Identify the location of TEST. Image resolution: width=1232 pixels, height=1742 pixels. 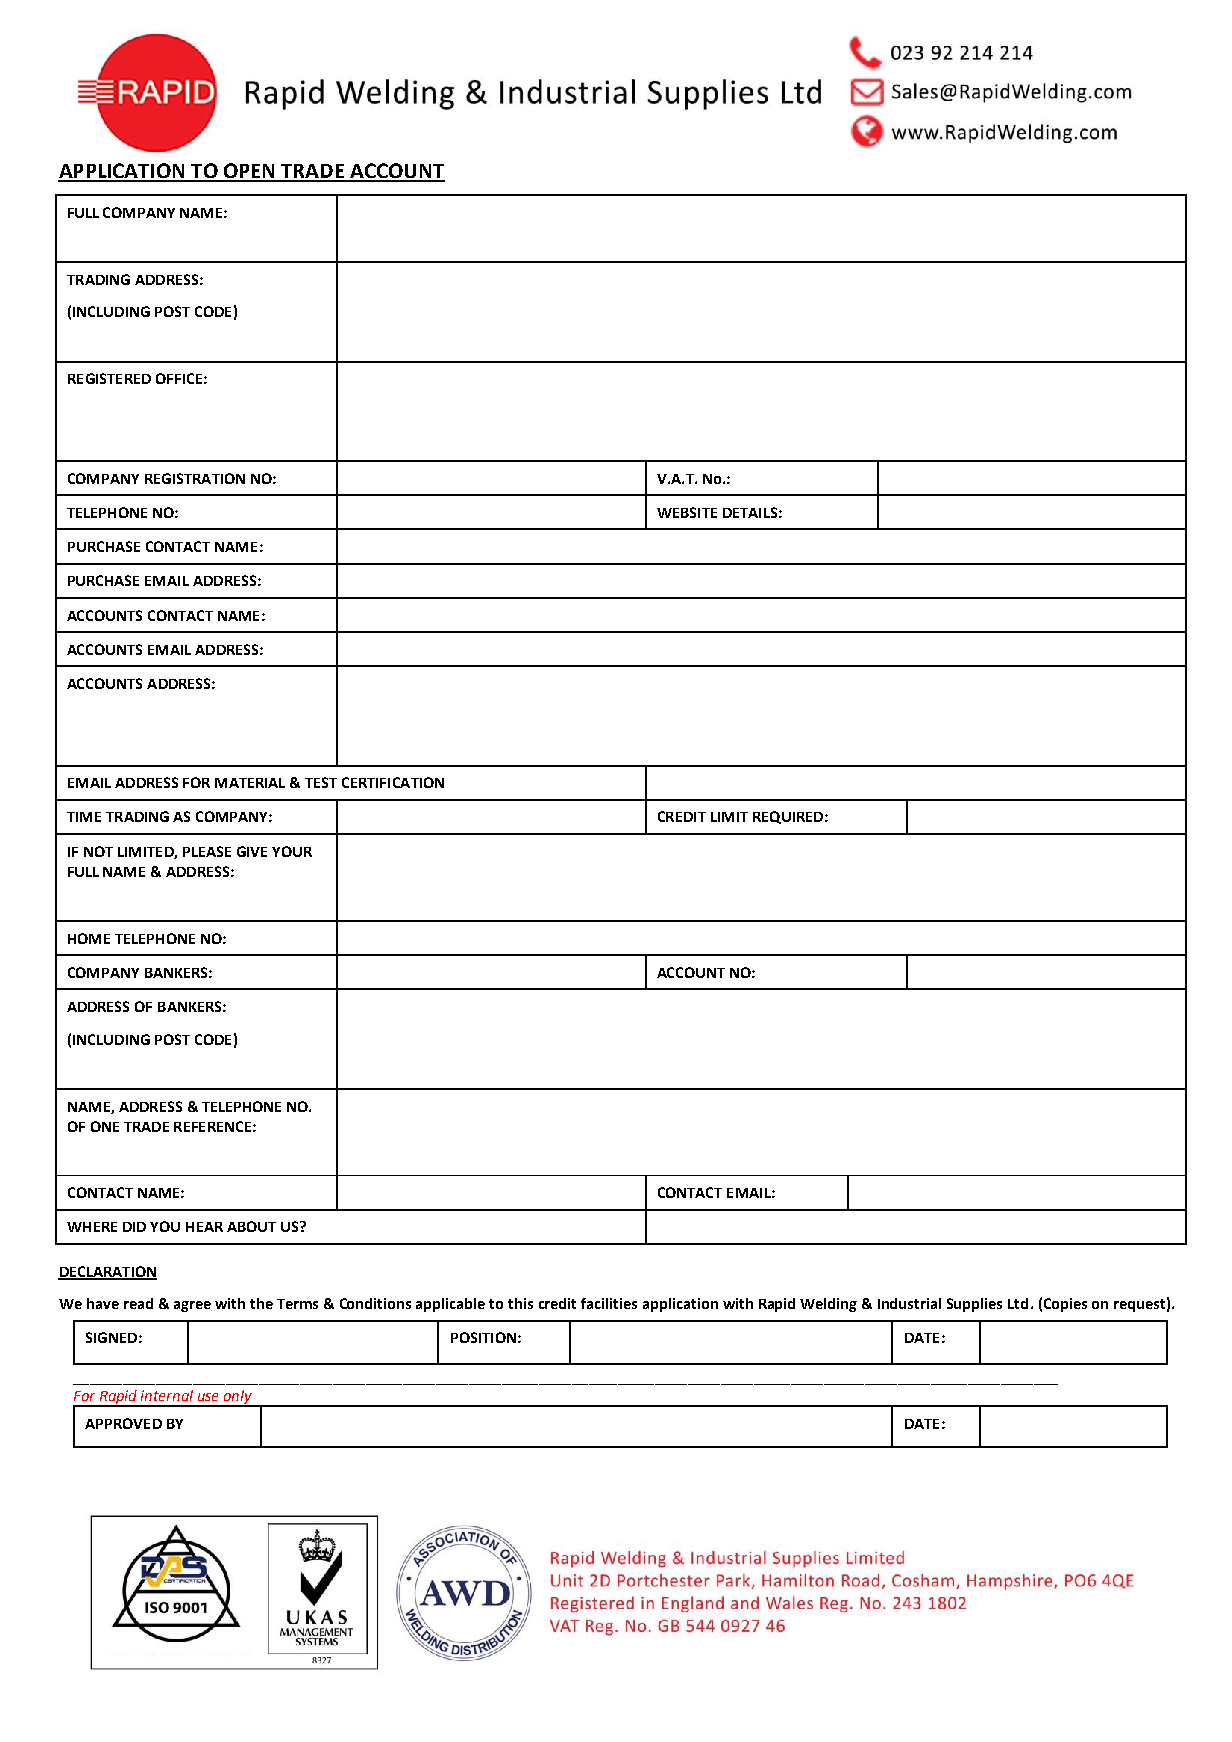
(321, 782).
